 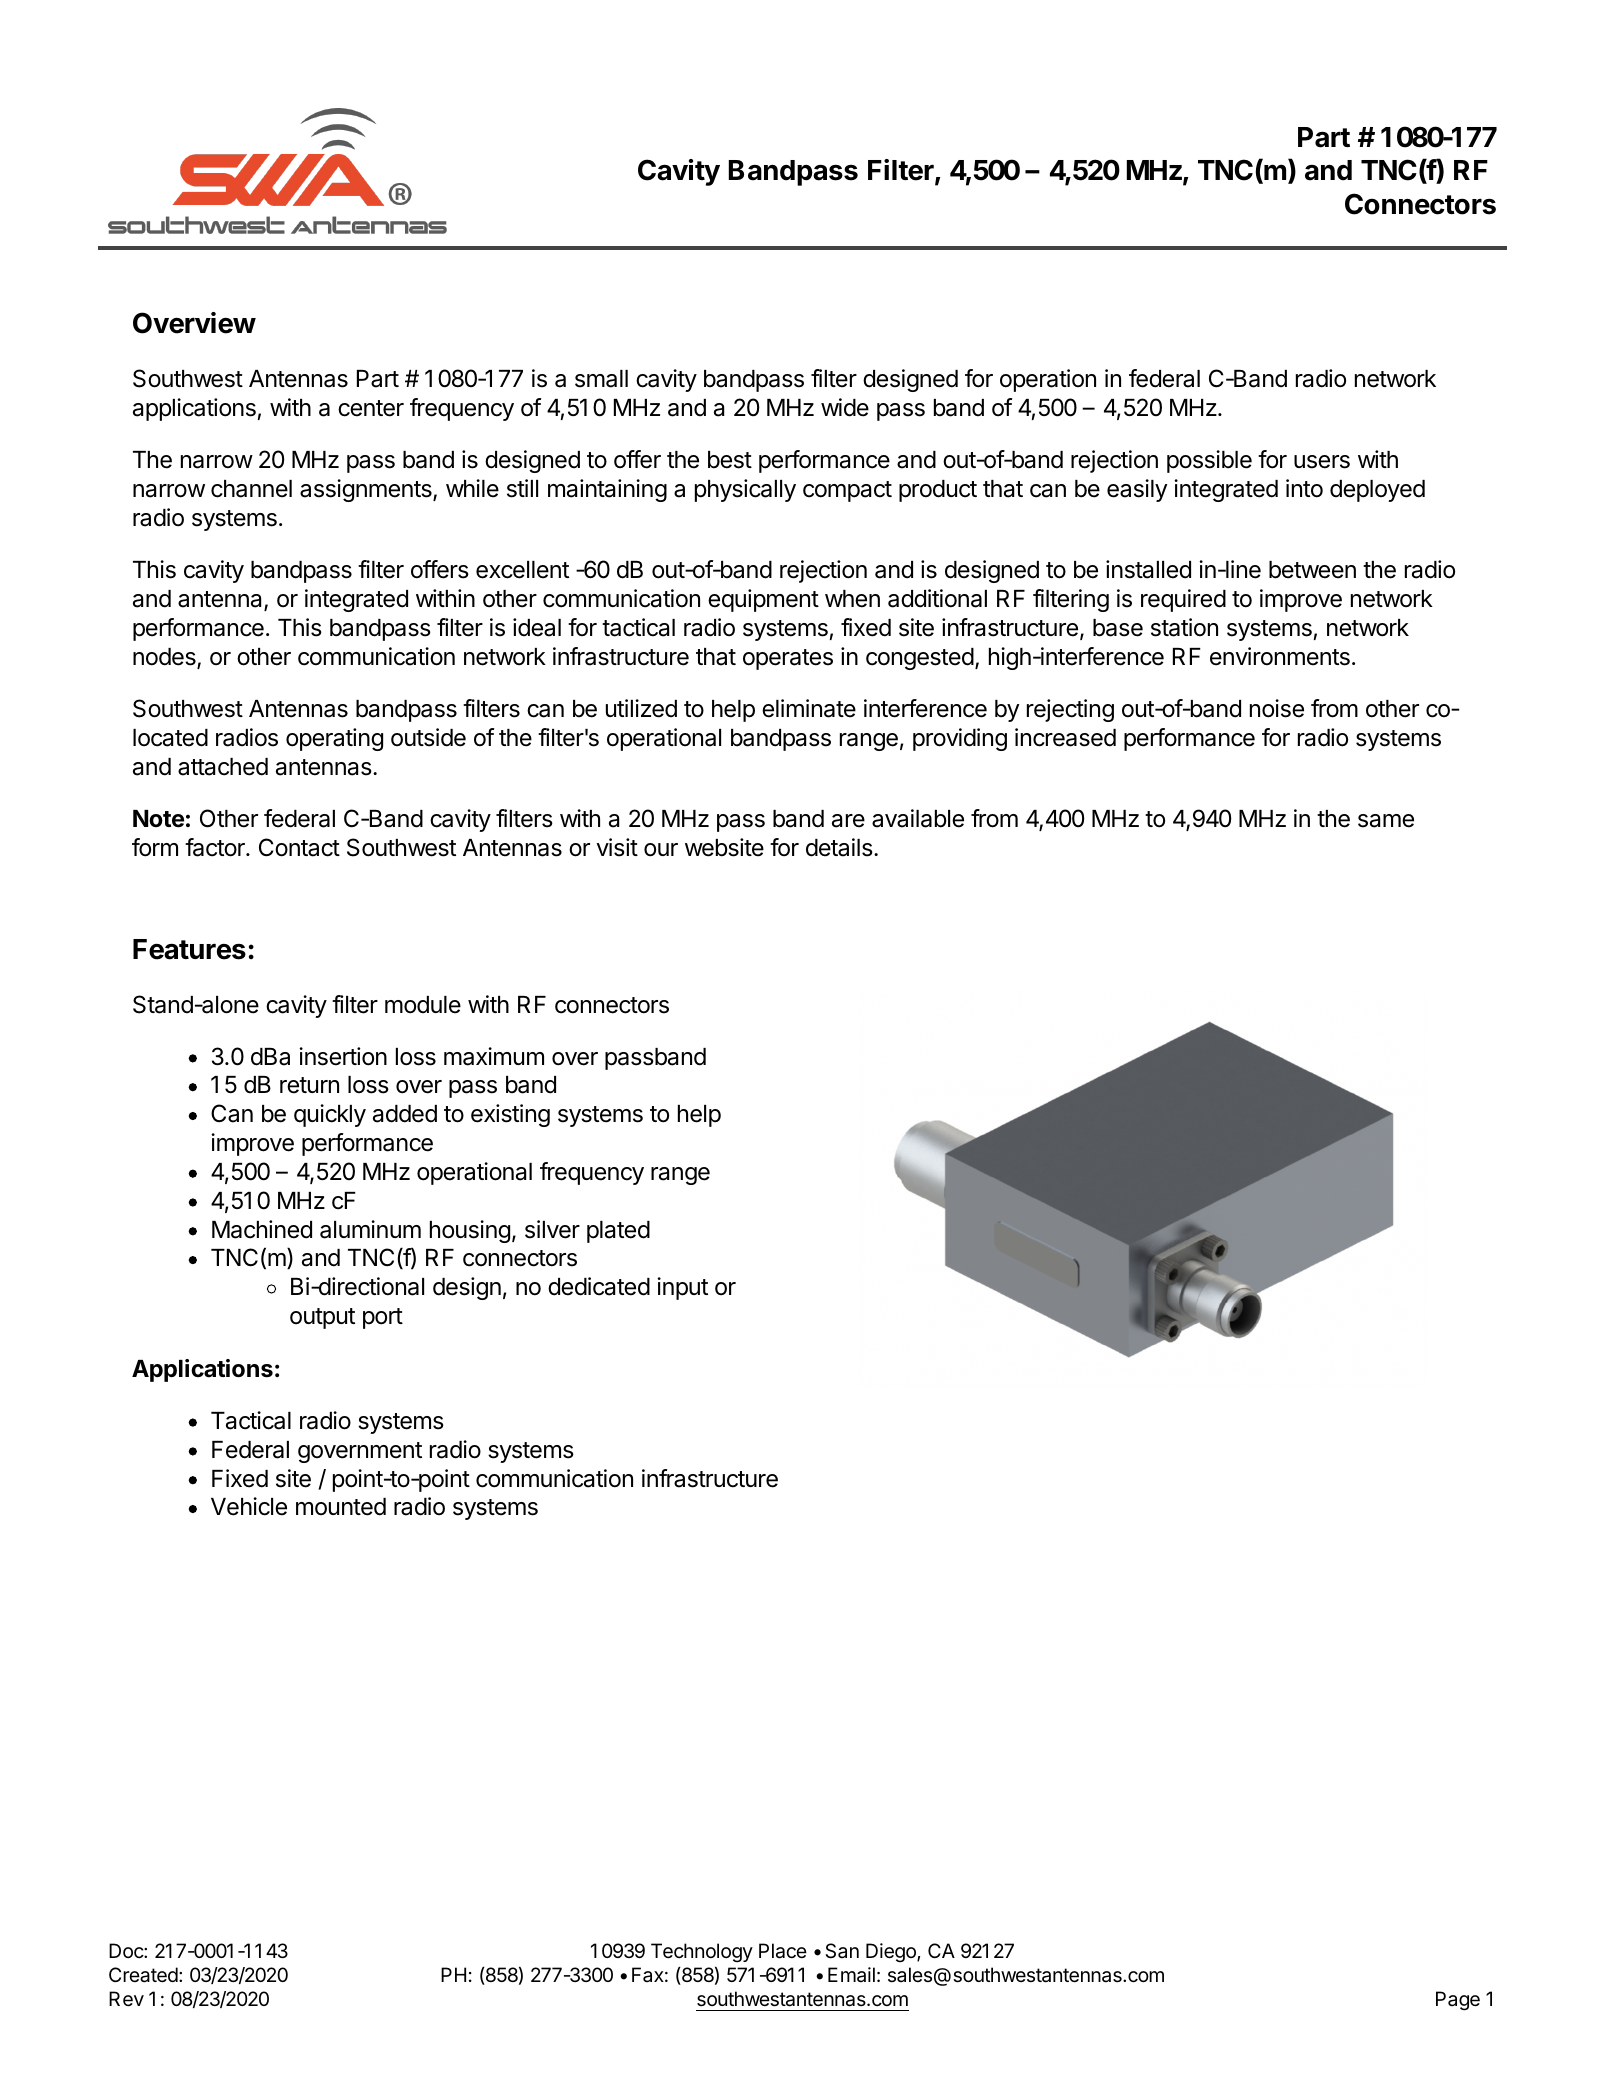 What do you see at coordinates (682, 1288) in the screenshot?
I see `input` at bounding box center [682, 1288].
